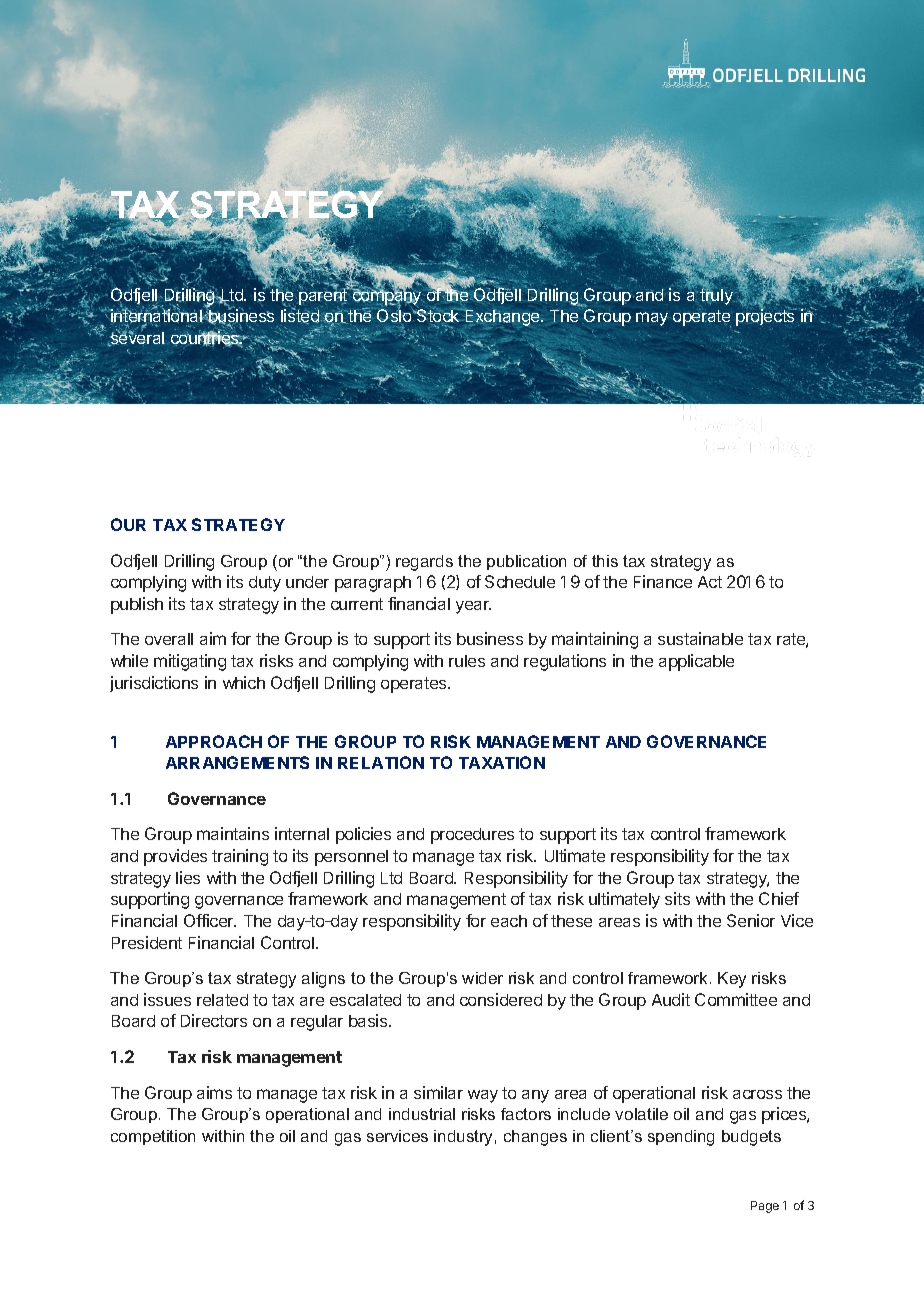  Describe the element at coordinates (301, 316) in the document. I see `listed` at that location.
